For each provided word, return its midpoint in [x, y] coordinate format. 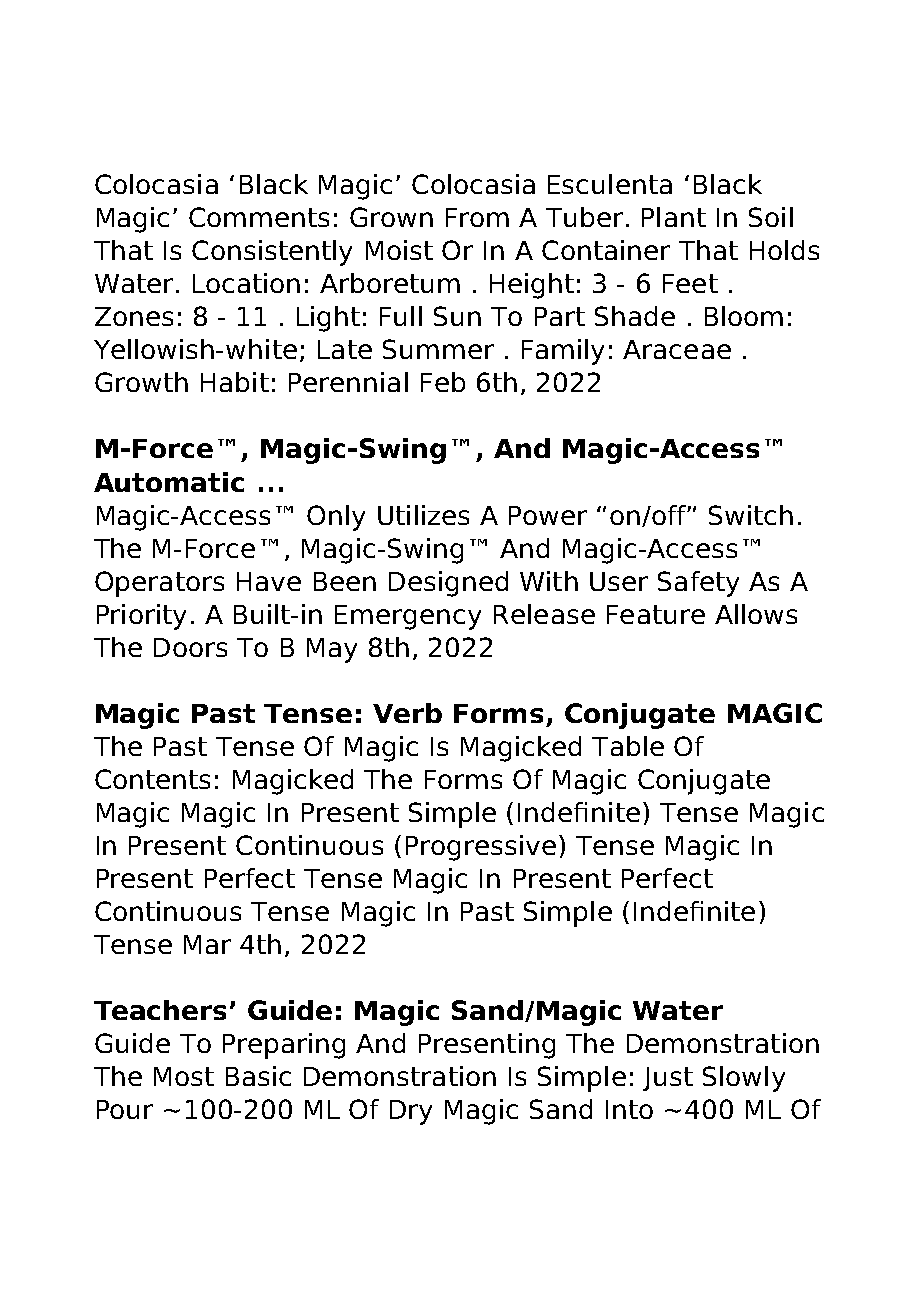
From [477, 217]
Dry [411, 1112]
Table [628, 746]
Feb [443, 382]
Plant [674, 217]
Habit [235, 382]
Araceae [677, 349]
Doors [190, 647]
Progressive [481, 848]
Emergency [408, 617]
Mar [207, 944]
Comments [259, 217]
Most [184, 1076]
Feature [656, 614]
